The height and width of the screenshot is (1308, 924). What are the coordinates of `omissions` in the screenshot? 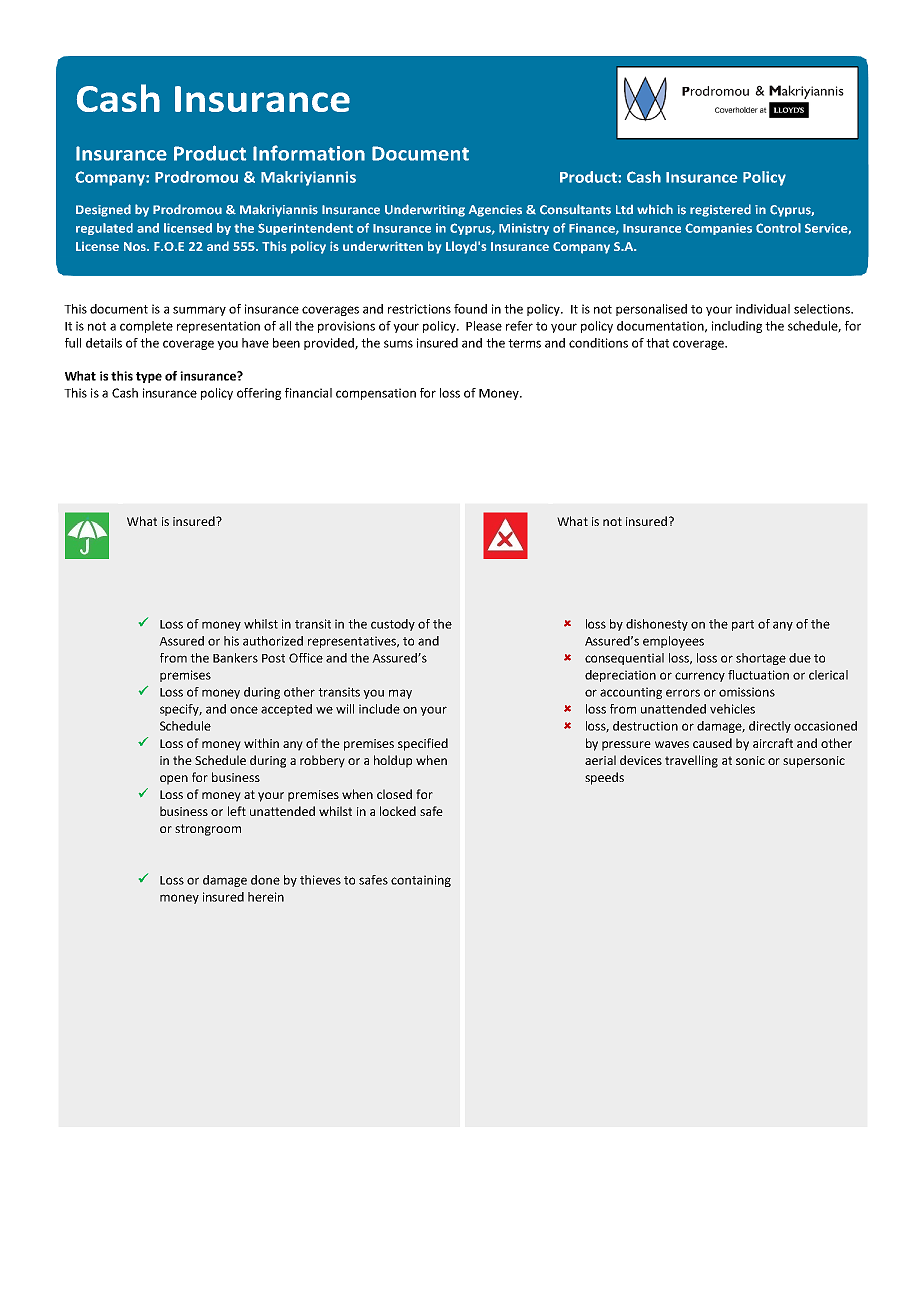 It's located at (747, 692).
